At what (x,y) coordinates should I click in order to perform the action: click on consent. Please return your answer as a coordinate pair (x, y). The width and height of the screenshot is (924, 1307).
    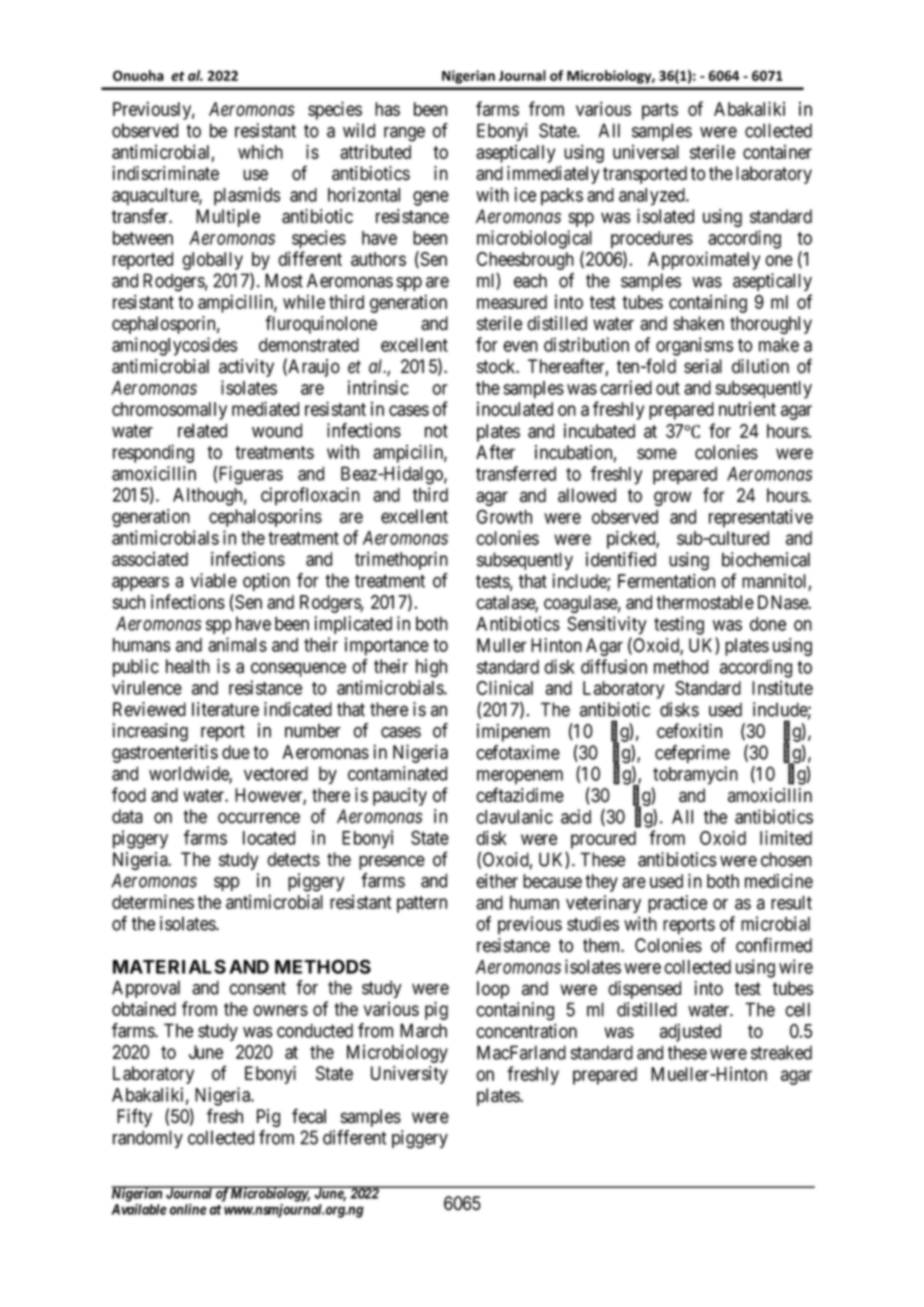
    Looking at the image, I should click on (257, 988).
